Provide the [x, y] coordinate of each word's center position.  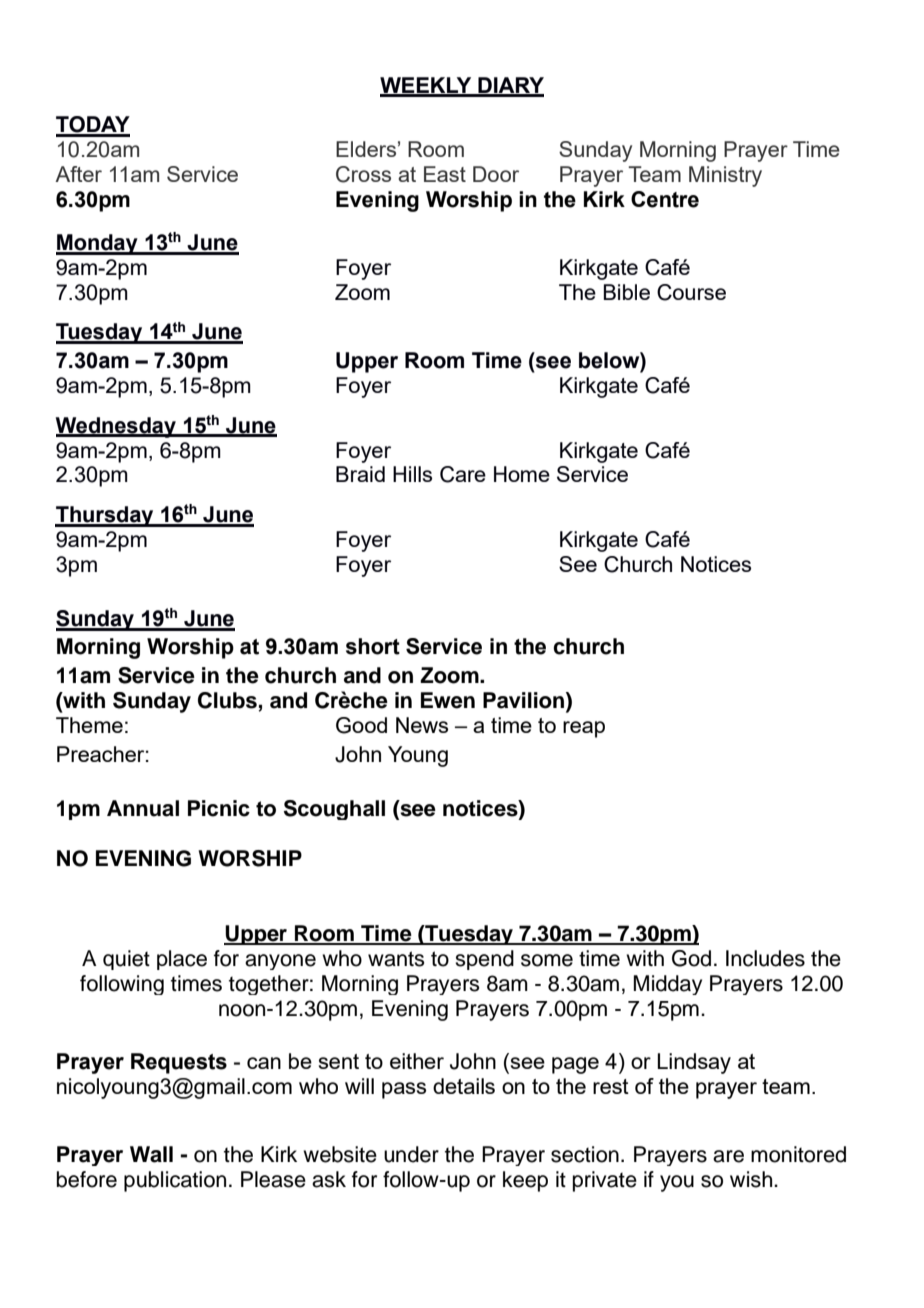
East [445, 174]
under [411, 1154]
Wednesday [117, 427]
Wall [151, 1154]
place [182, 960]
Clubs [228, 701]
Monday [98, 244]
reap [584, 729]
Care [463, 474]
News [422, 725]
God [691, 958]
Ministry [725, 176]
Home [522, 474]
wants [396, 959]
